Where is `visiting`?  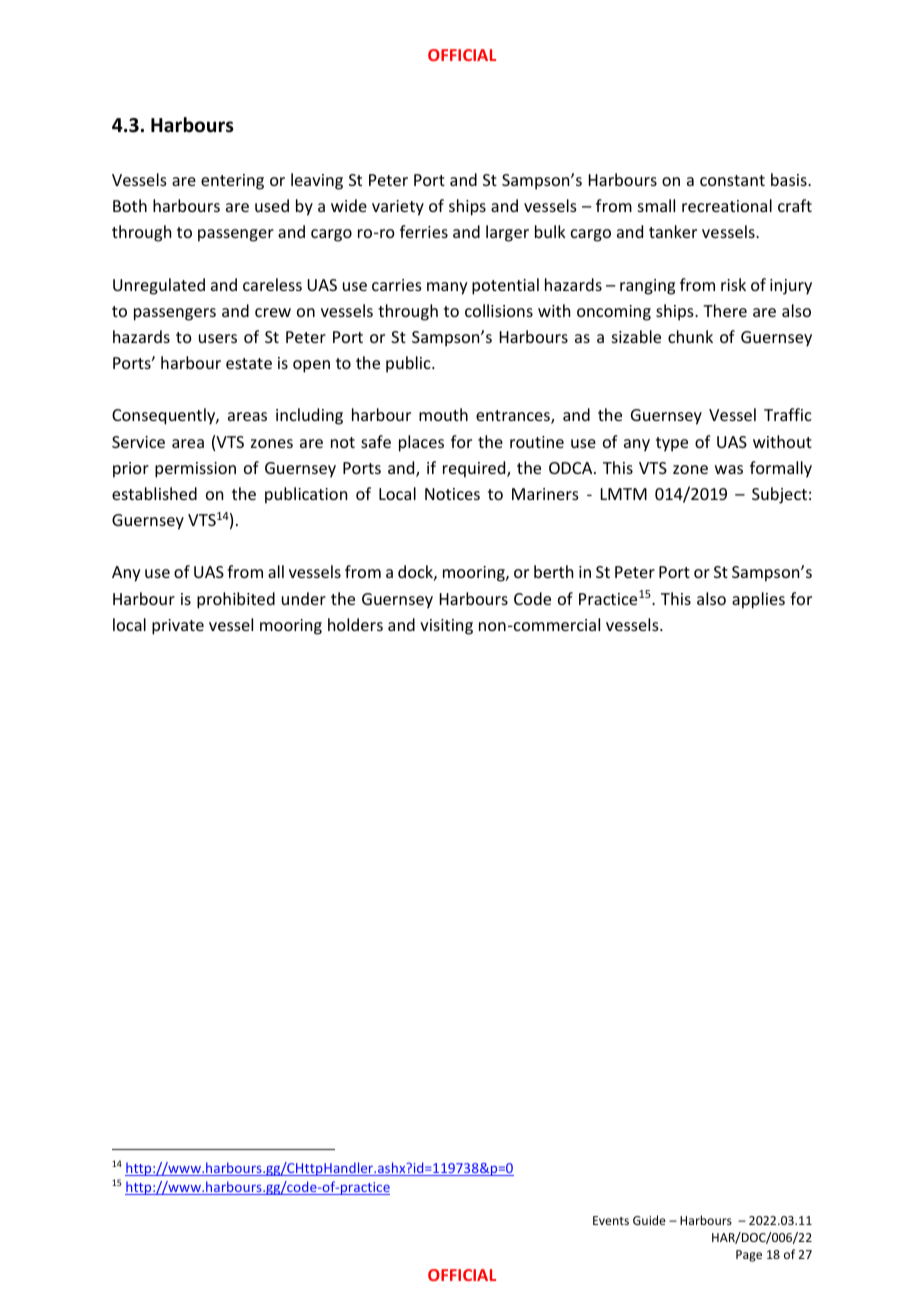 visiting is located at coordinates (446, 627).
